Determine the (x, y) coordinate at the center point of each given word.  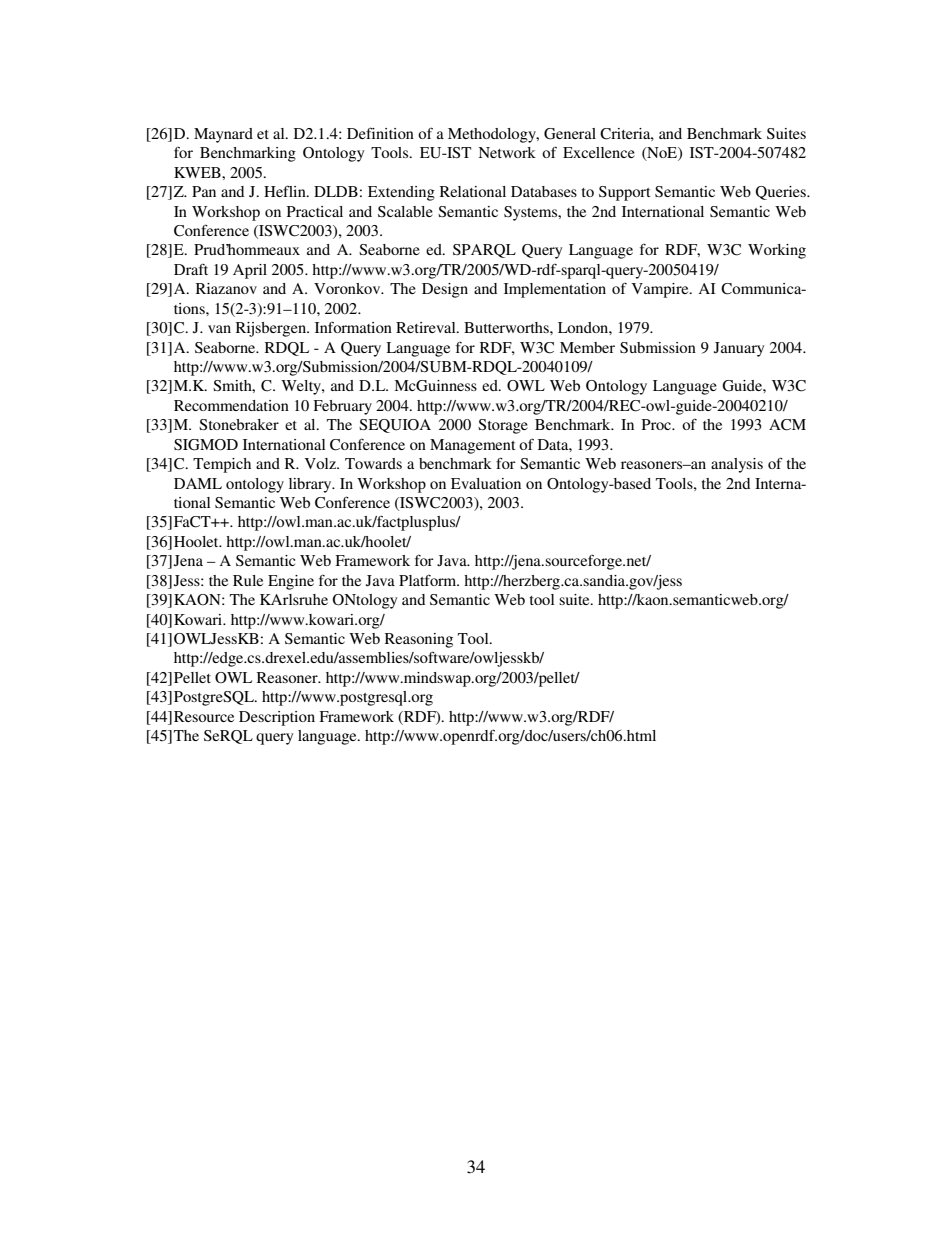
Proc (658, 424)
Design (445, 290)
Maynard (223, 135)
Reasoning (419, 640)
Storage (503, 426)
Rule (248, 580)
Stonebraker (239, 424)
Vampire (661, 290)
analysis (737, 465)
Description (277, 718)
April (250, 271)
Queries (781, 193)
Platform (429, 580)
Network (507, 152)
